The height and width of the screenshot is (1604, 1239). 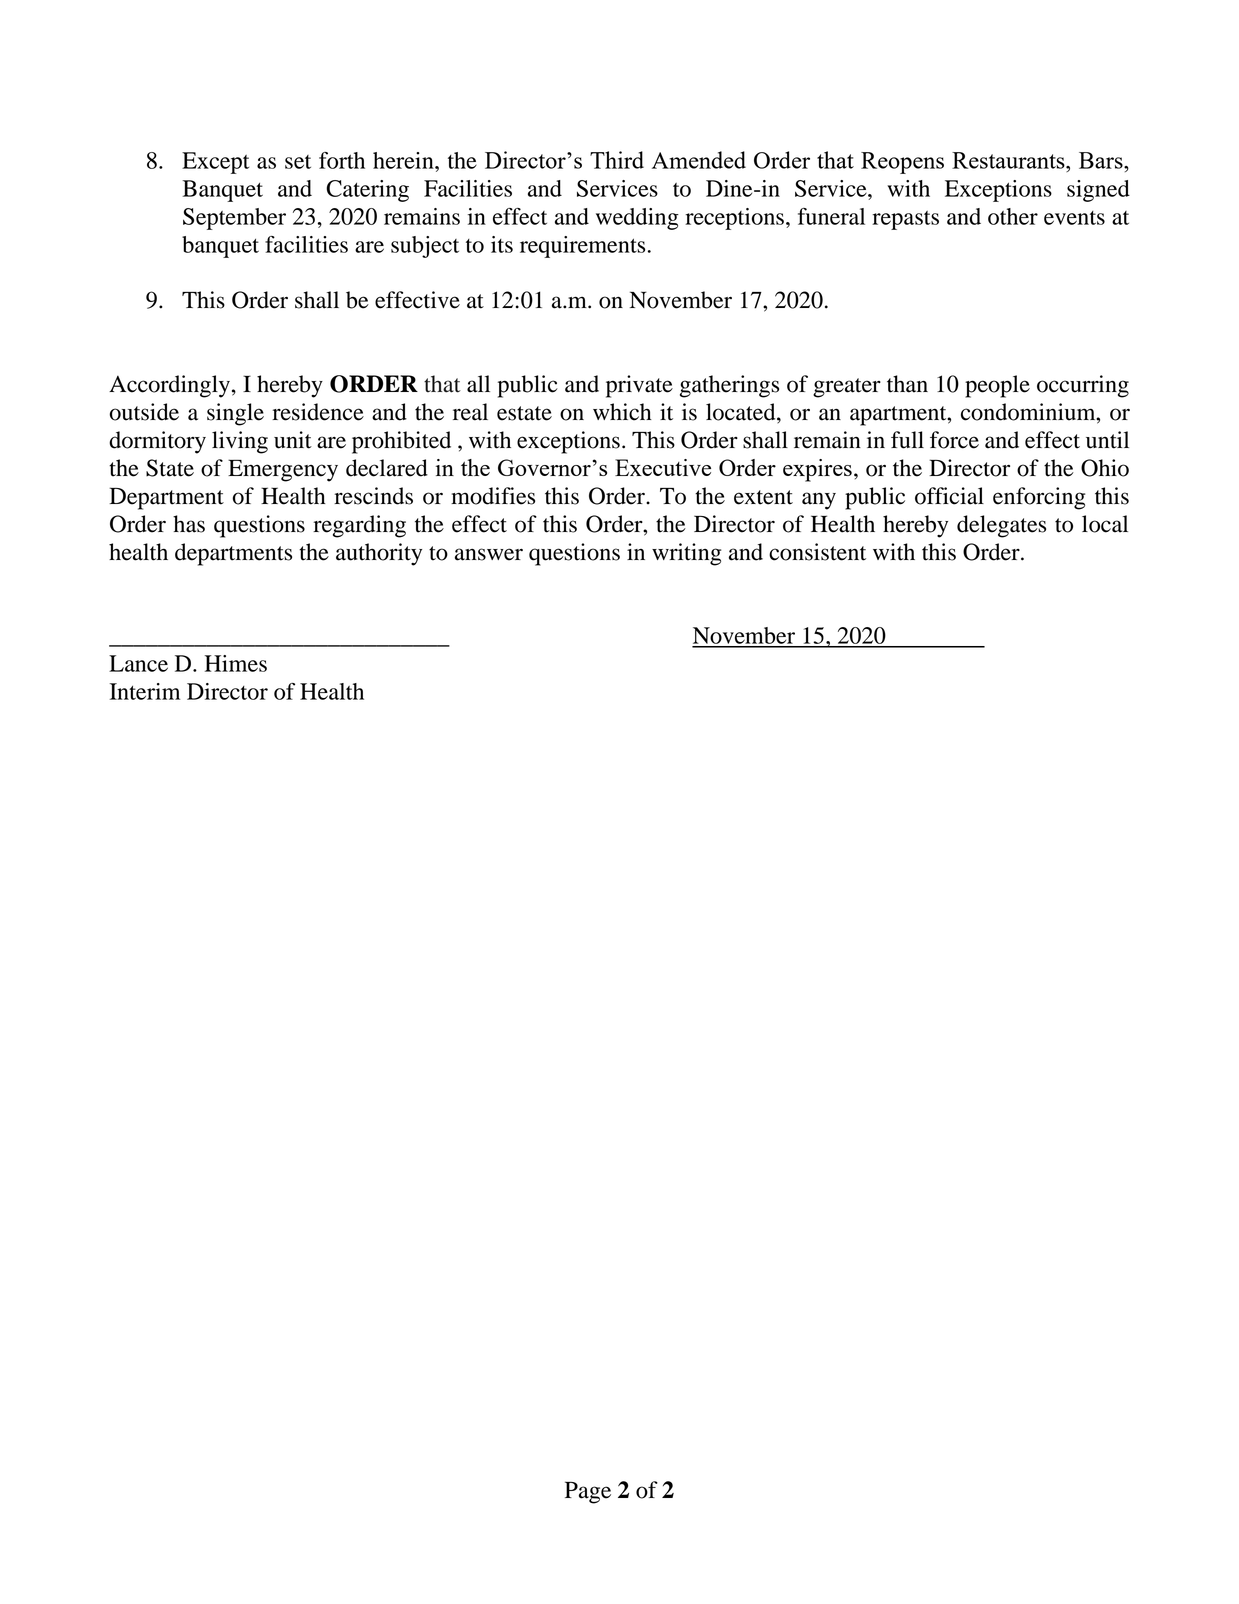 What do you see at coordinates (1013, 216) in the screenshot?
I see `other` at bounding box center [1013, 216].
